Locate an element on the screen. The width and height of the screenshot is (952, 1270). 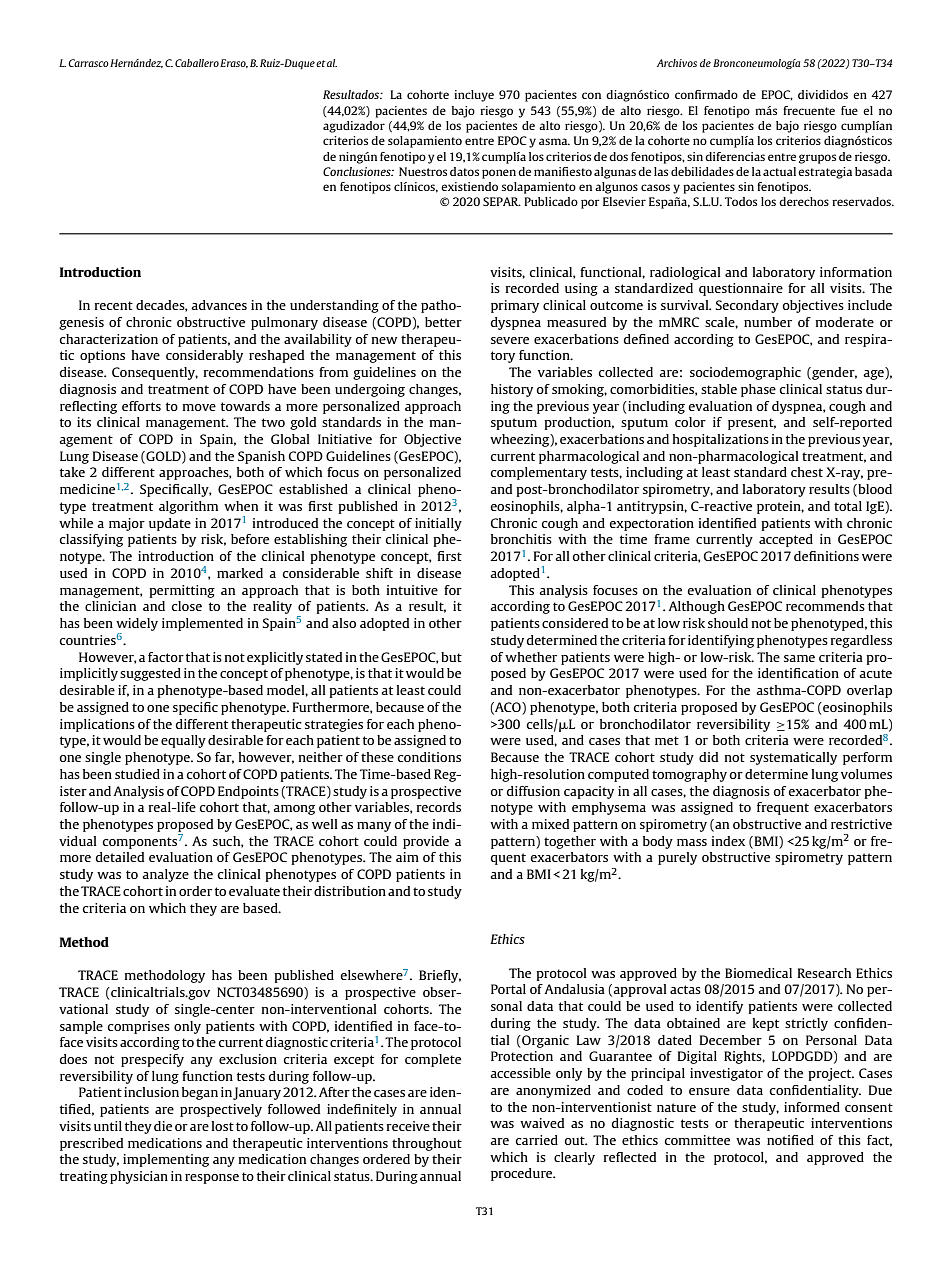
asma is located at coordinates (554, 141).
